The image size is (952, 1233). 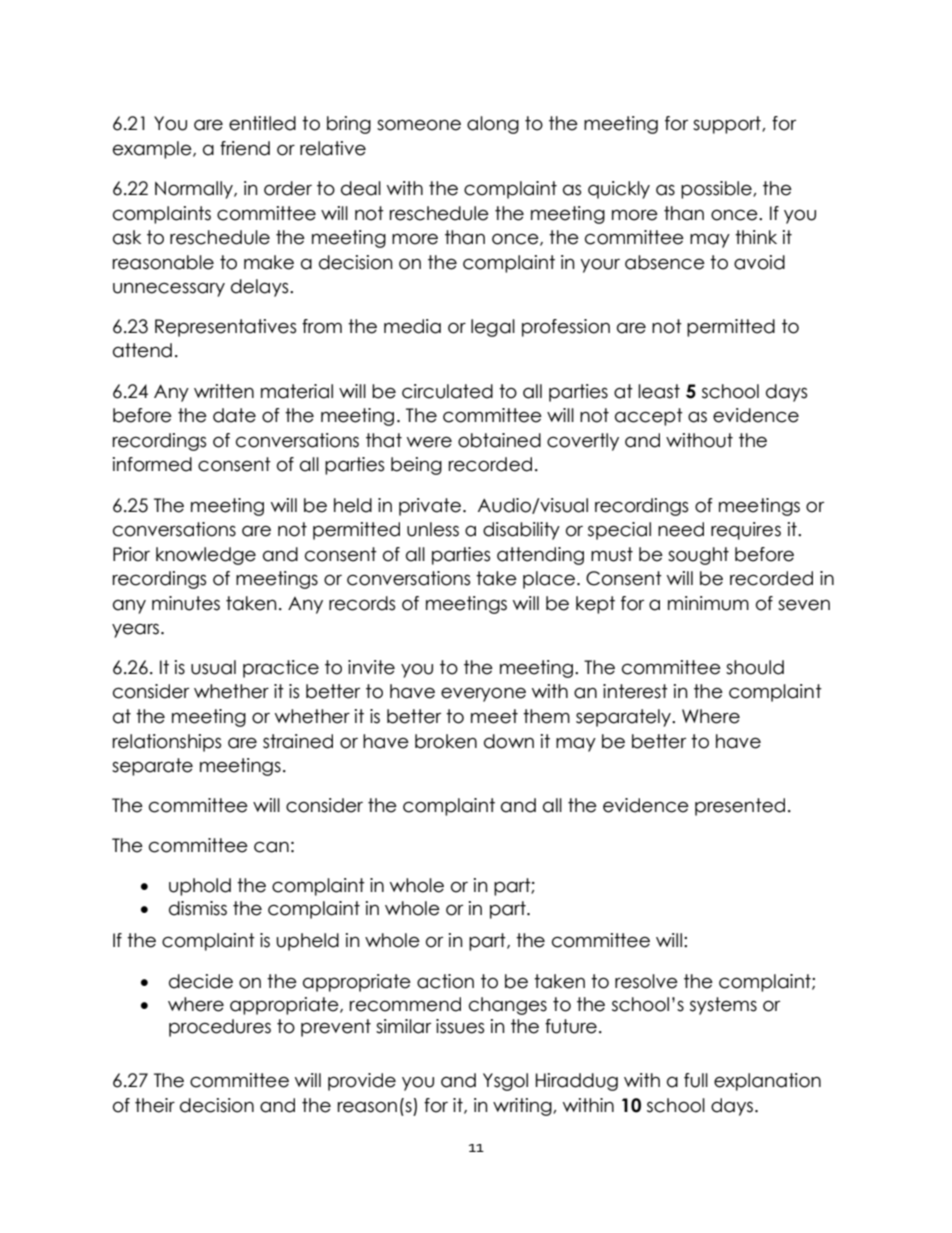 I want to click on minimum, so click(x=708, y=603).
